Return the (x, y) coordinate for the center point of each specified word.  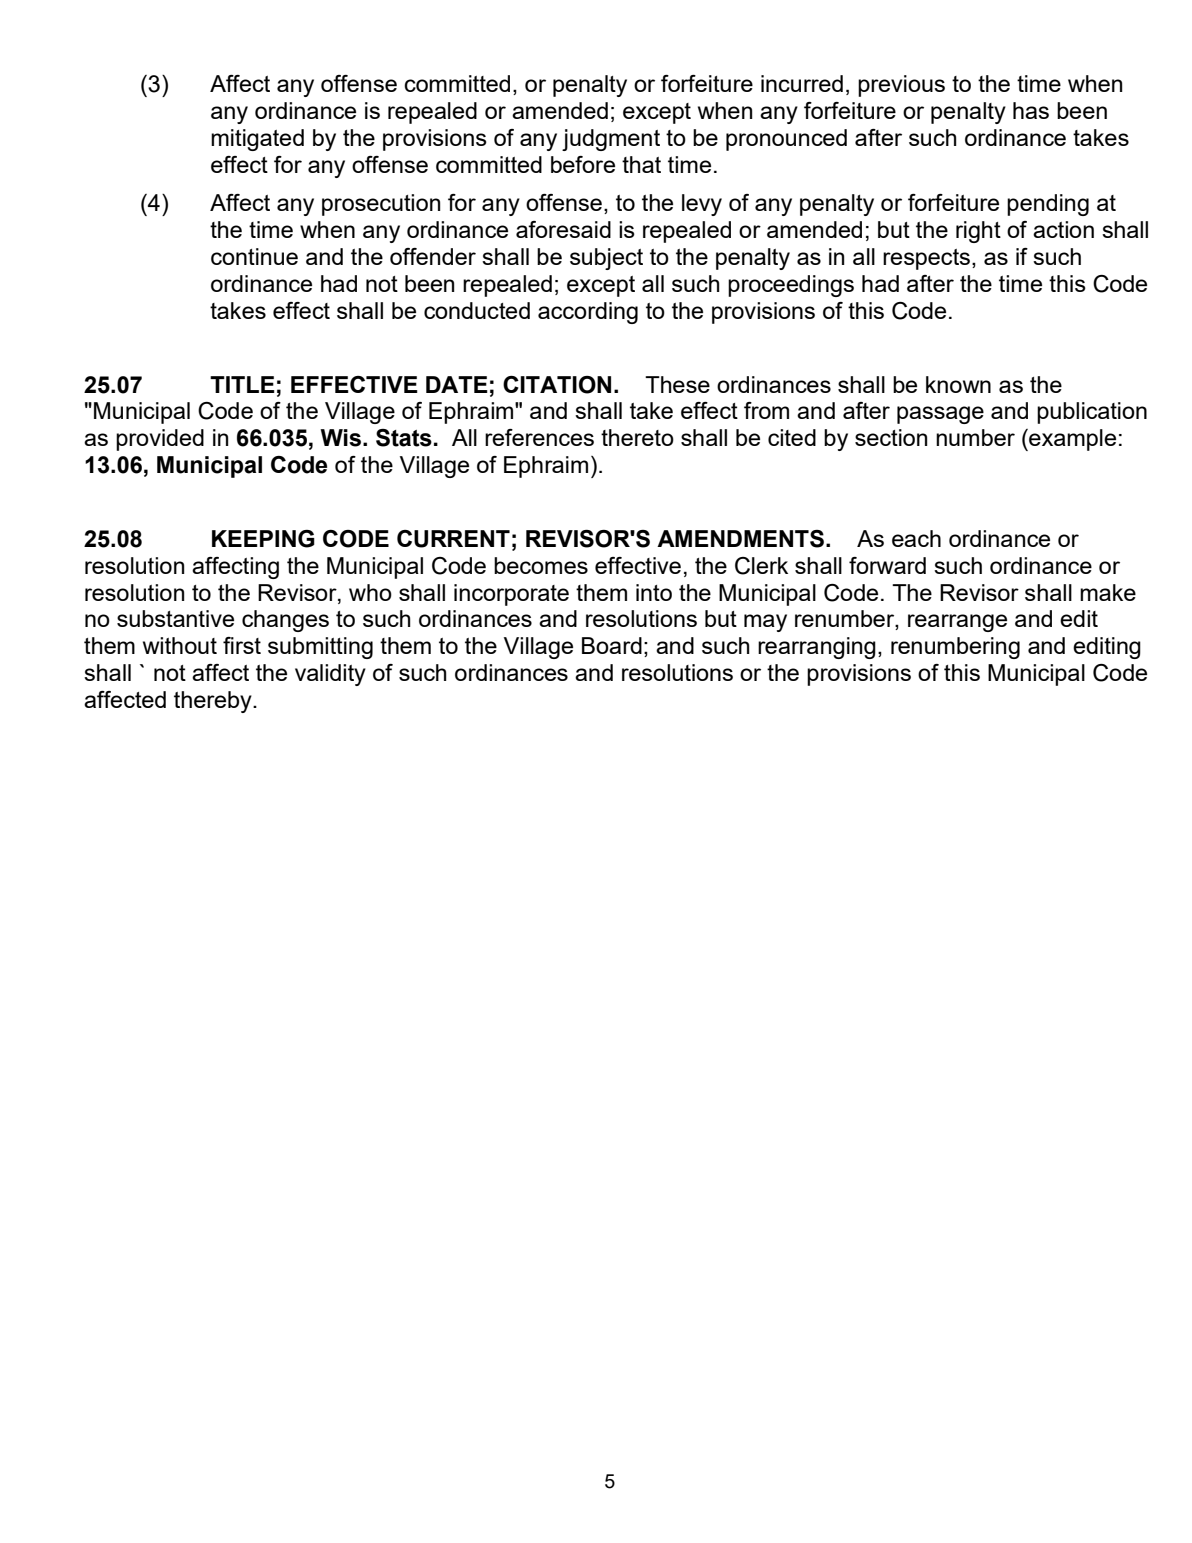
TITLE (242, 384)
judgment (611, 140)
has (1031, 110)
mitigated (257, 140)
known (958, 384)
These (677, 384)
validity (330, 675)
